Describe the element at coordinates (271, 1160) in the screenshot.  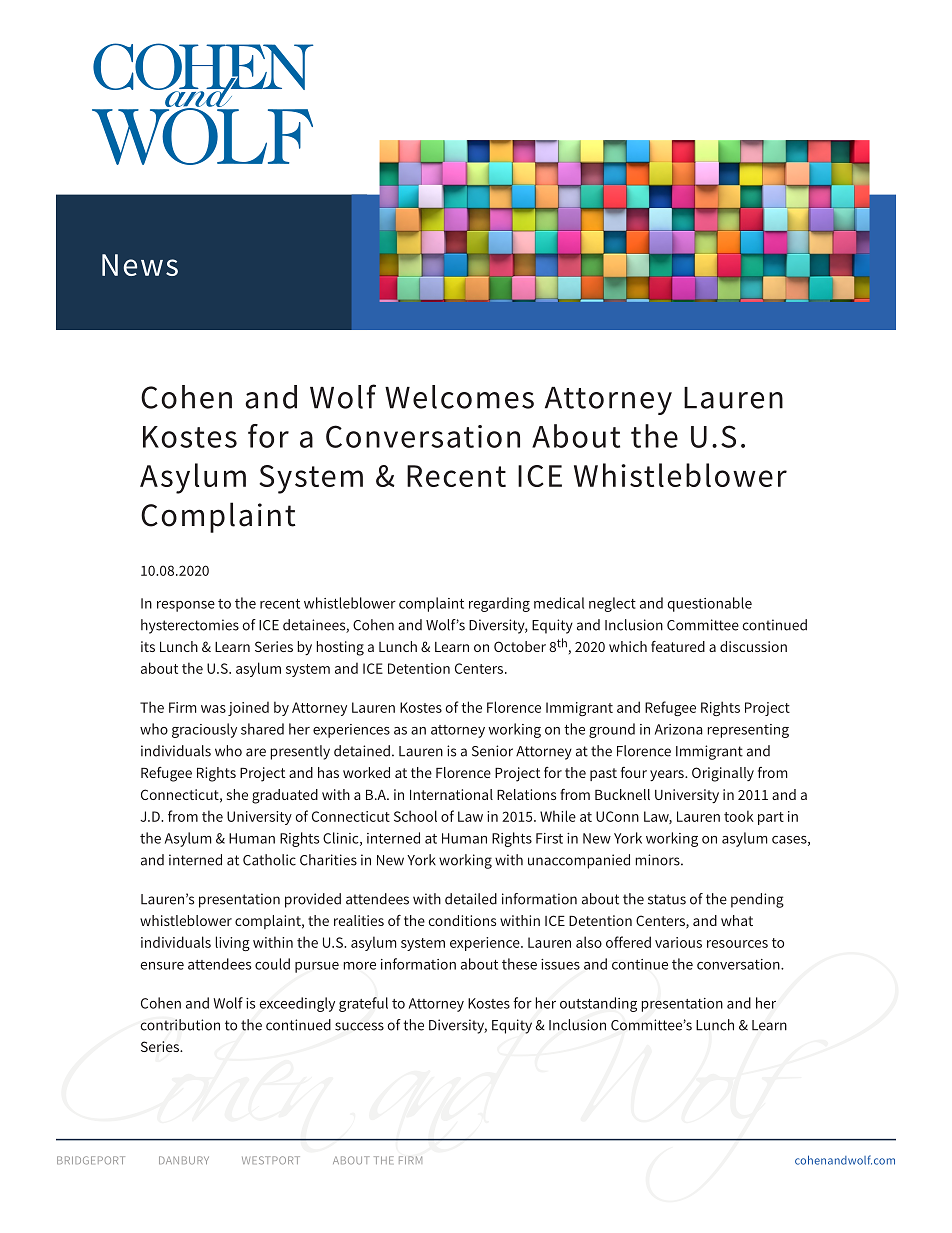
I see `WESTPORT` at that location.
